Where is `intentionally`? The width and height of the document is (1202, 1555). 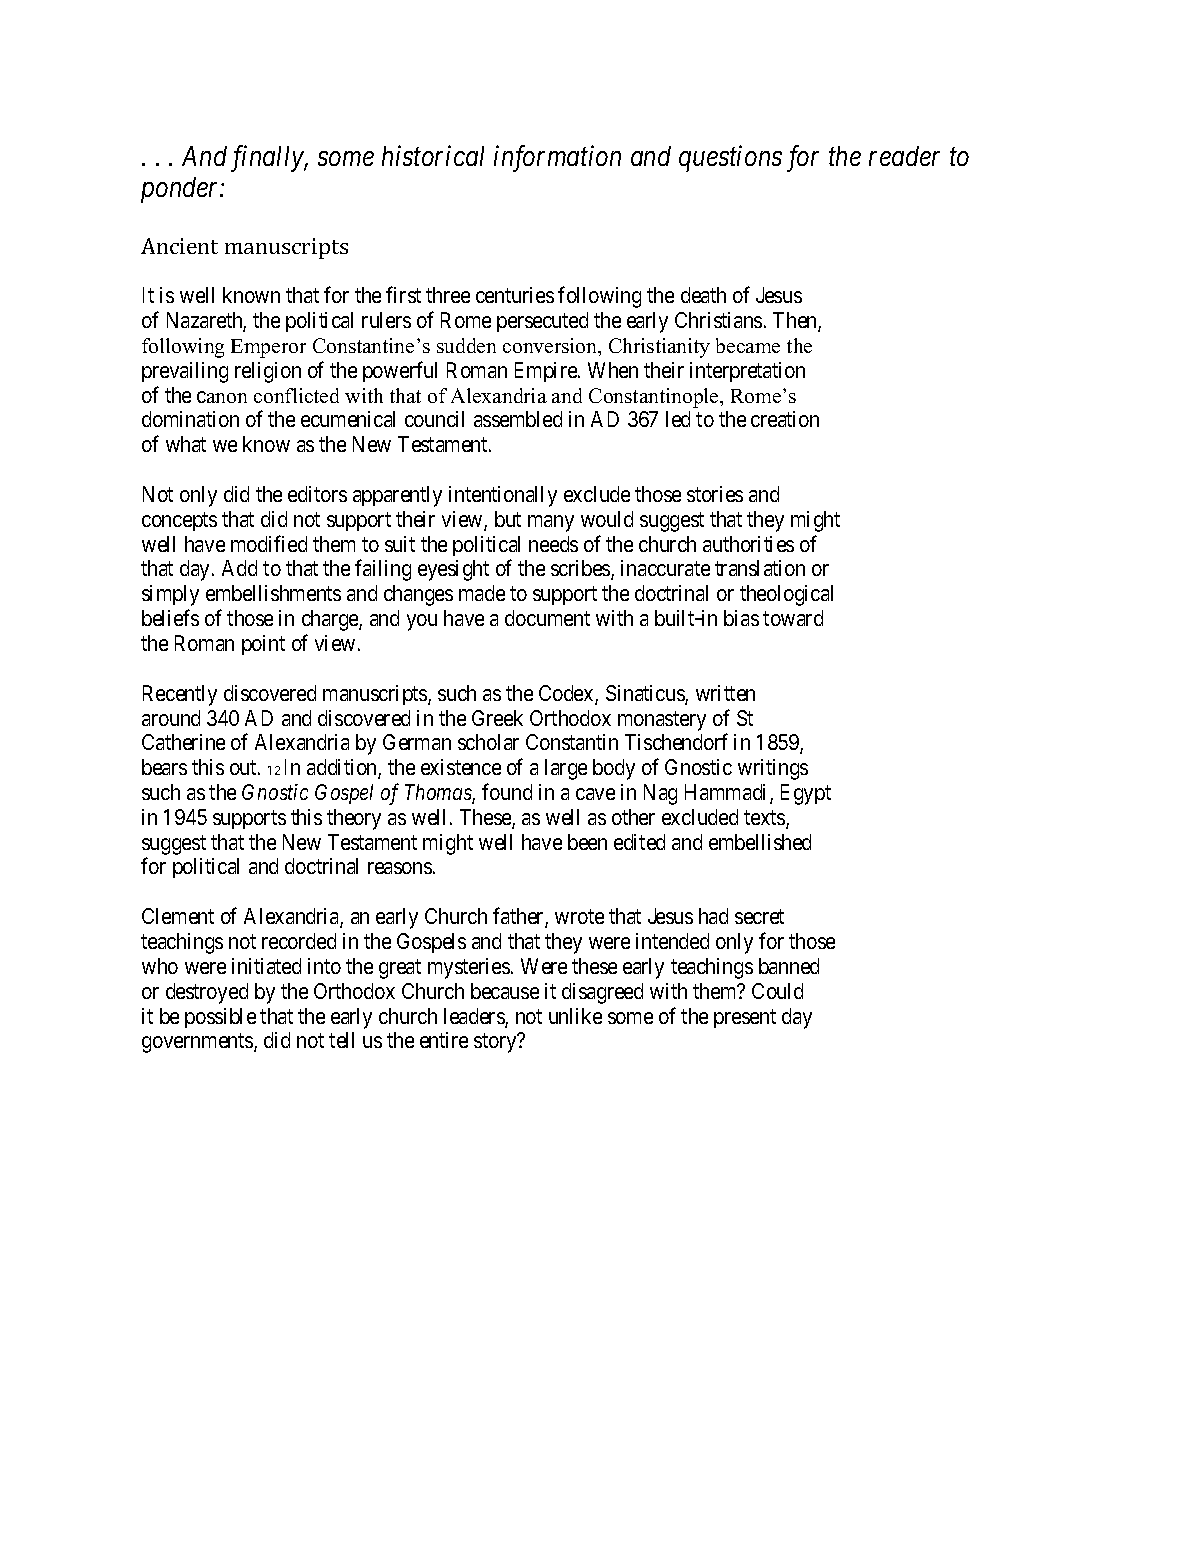
intentionally is located at coordinates (503, 496).
